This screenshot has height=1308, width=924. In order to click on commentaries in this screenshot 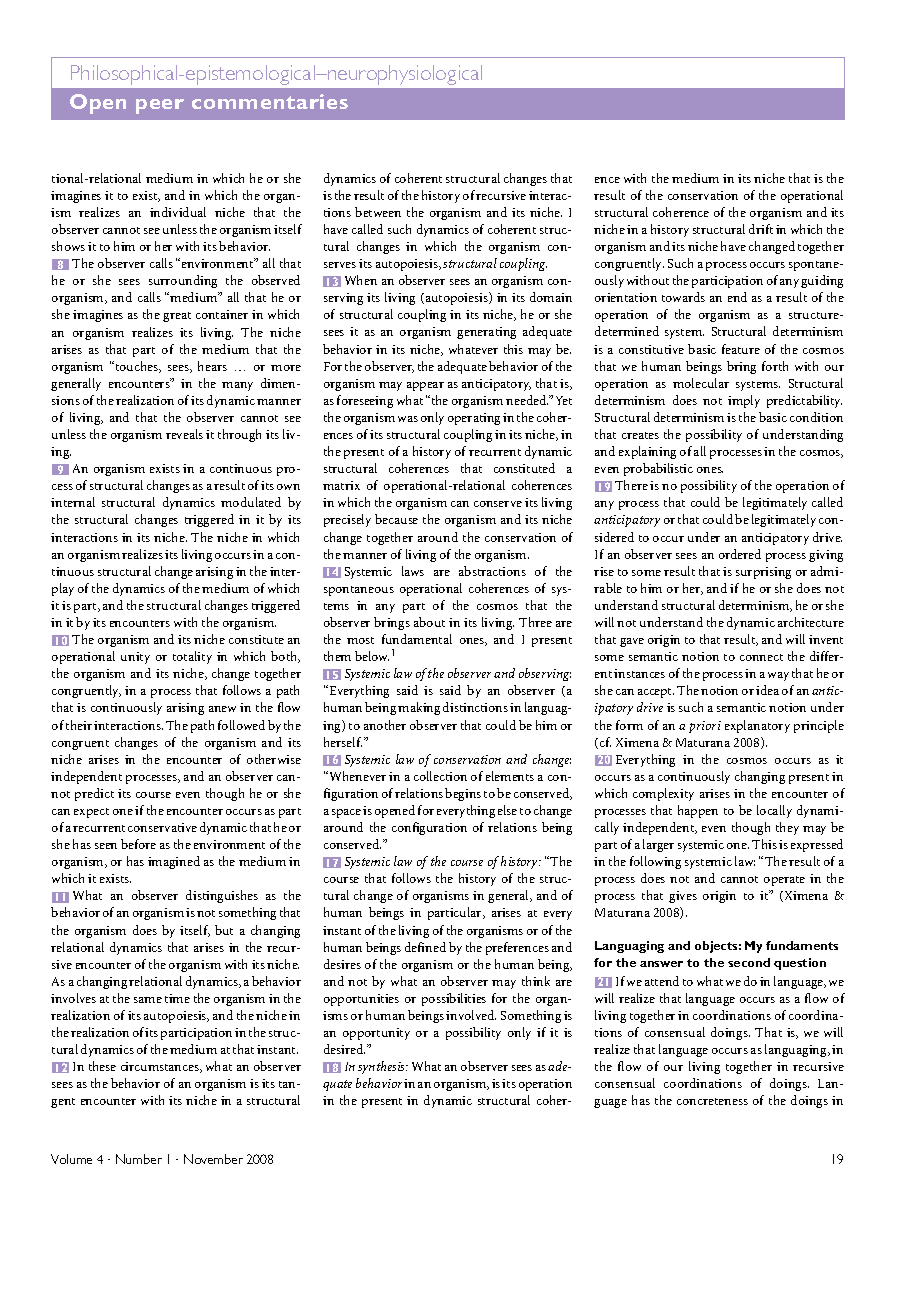, I will do `click(270, 101)`.
